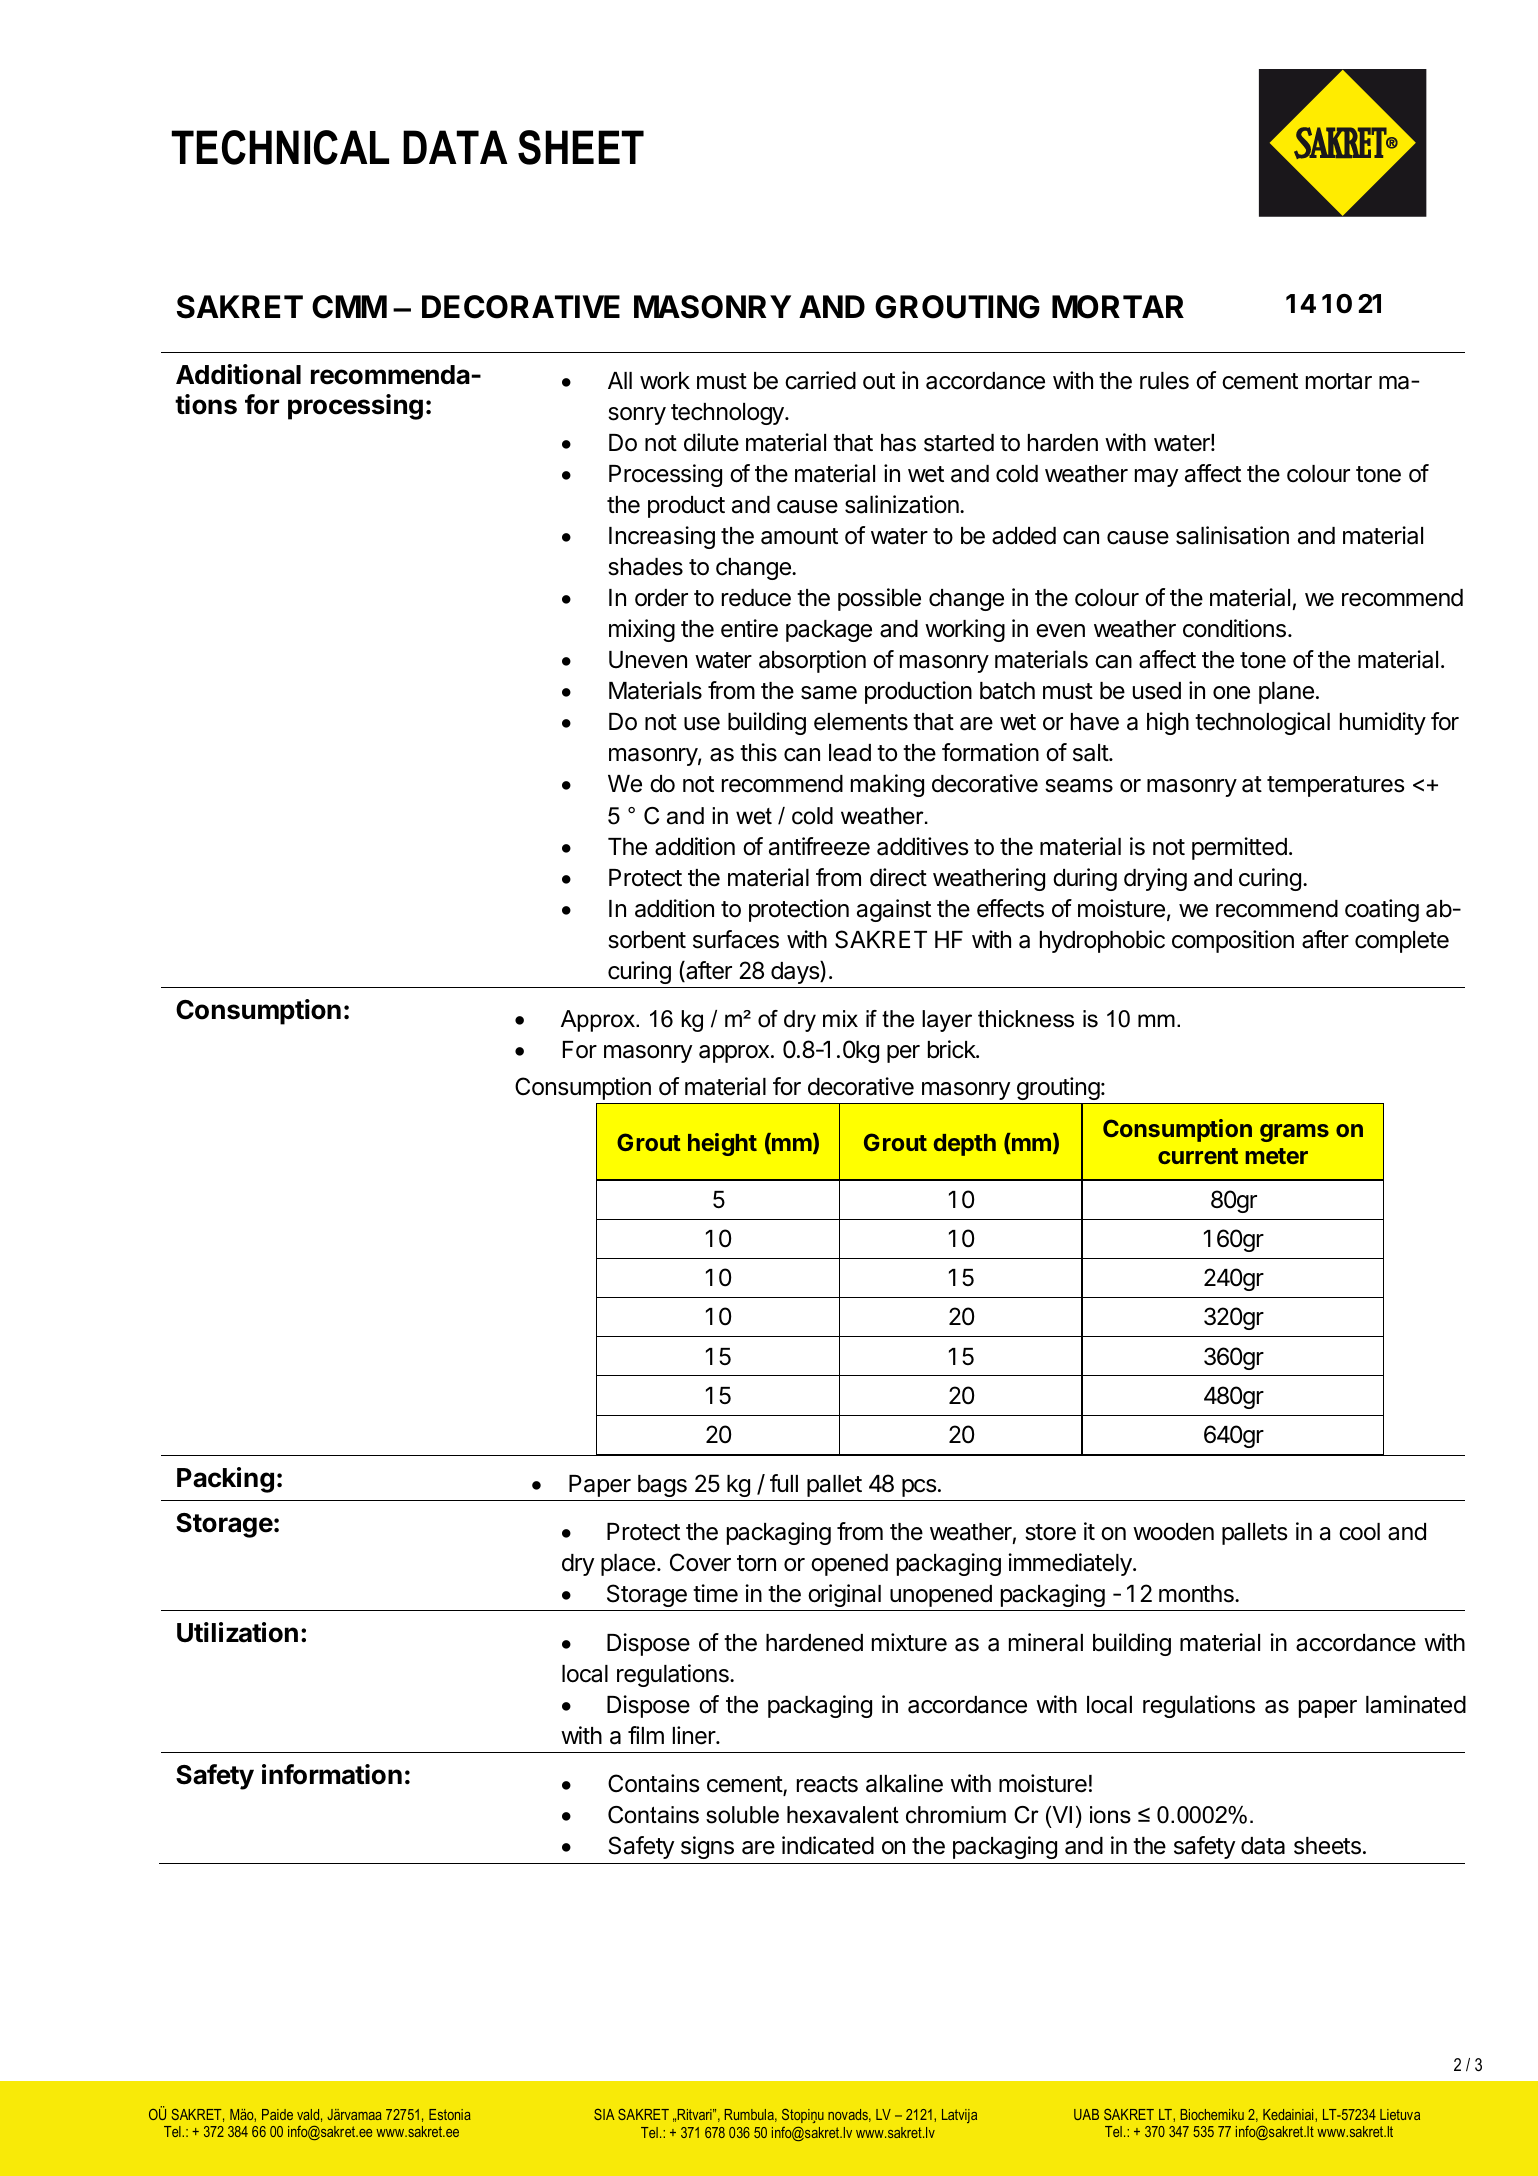 The image size is (1538, 2176). I want to click on height, so click(722, 1144).
